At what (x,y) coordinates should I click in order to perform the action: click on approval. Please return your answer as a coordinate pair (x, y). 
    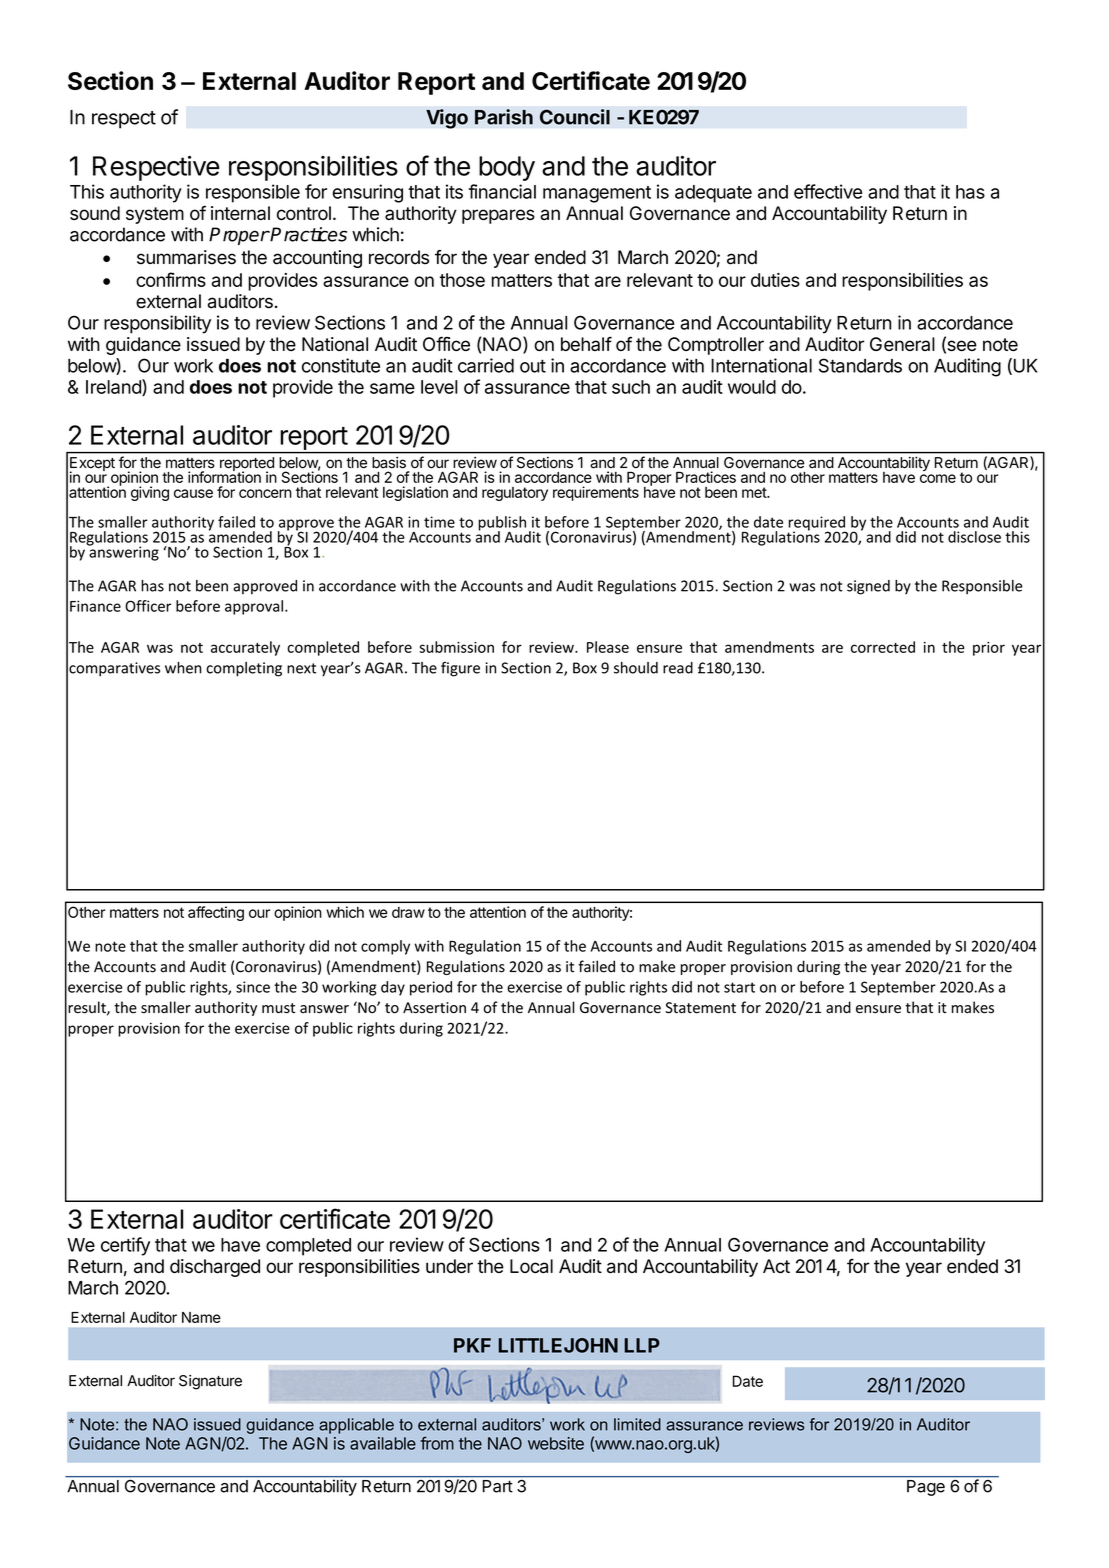
    Looking at the image, I should click on (254, 607).
